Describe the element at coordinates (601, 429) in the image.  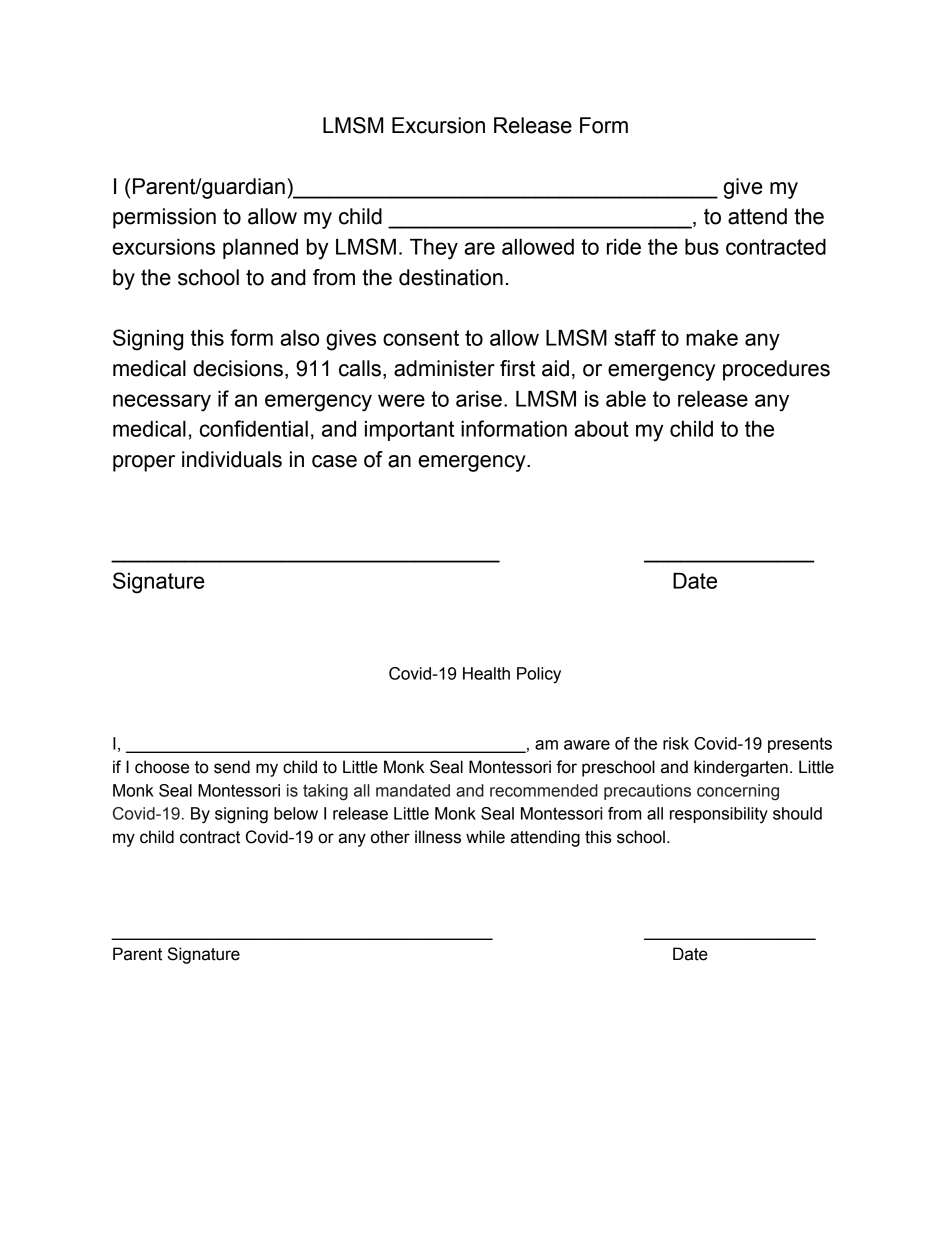
I see `about` at that location.
